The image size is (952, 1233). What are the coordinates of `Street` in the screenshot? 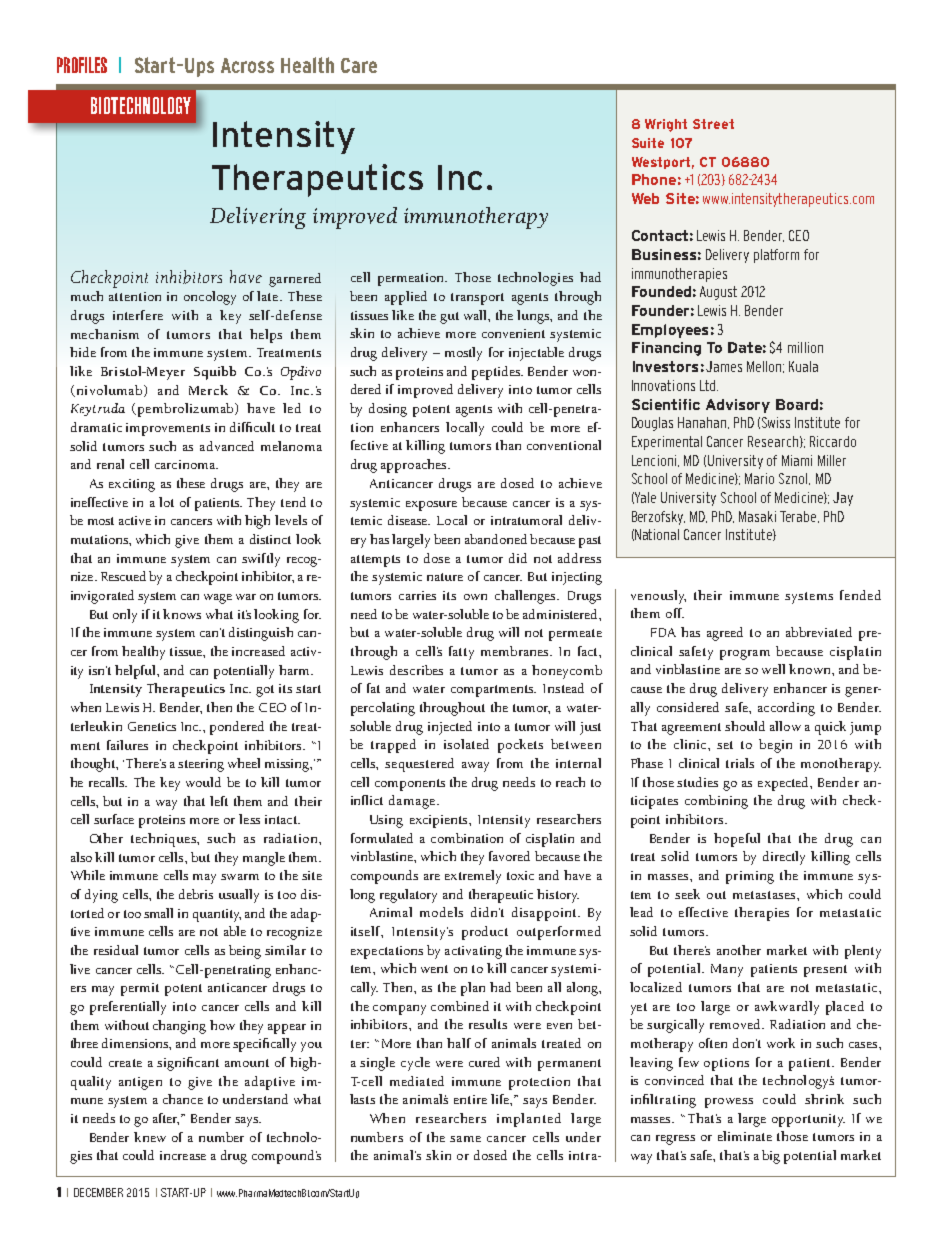 It's located at (713, 124).
